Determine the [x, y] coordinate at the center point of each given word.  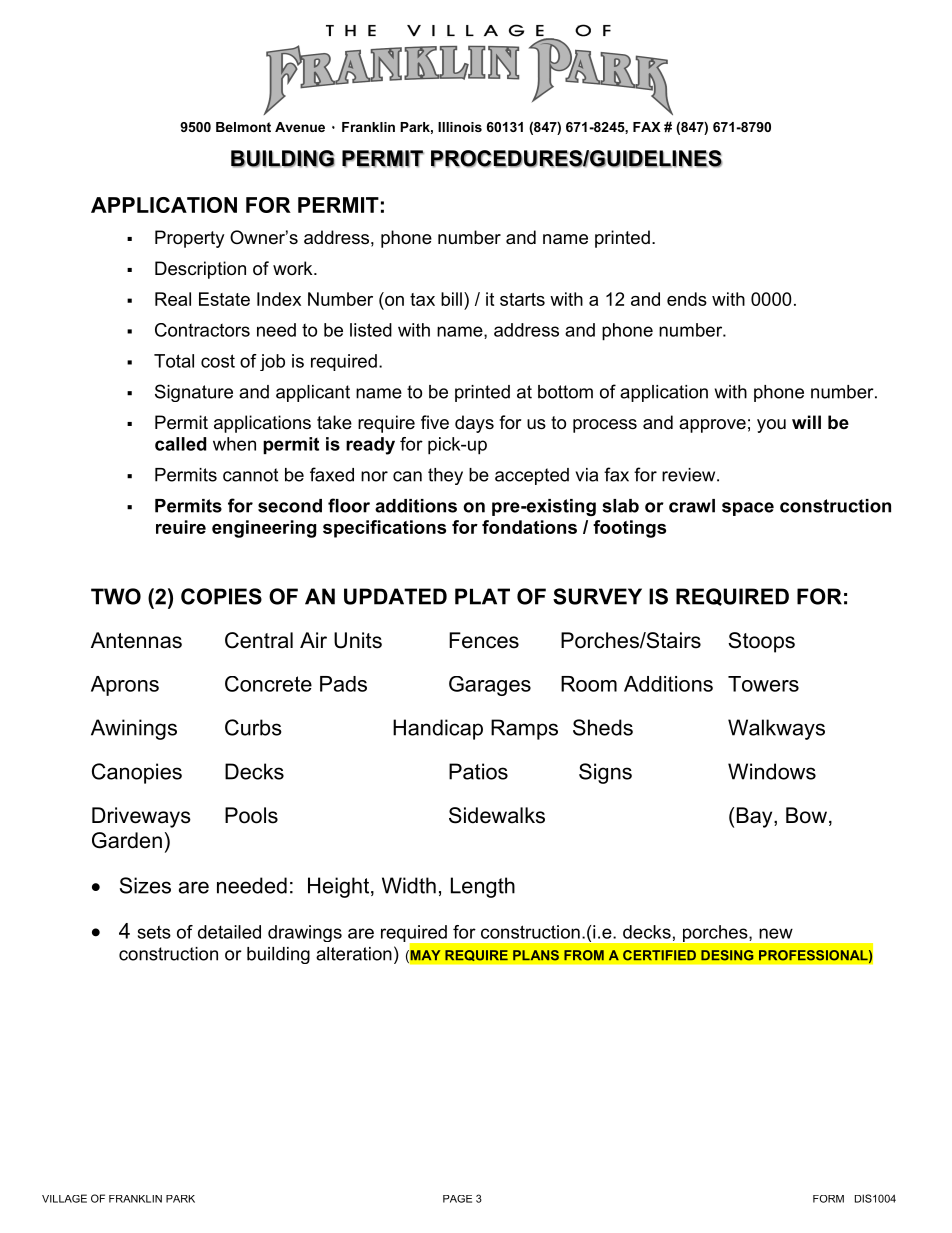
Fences [484, 640]
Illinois [460, 127]
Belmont [243, 127]
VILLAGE [64, 1198]
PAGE [457, 1199]
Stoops [761, 642]
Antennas [136, 640]
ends [687, 299]
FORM [828, 1199]
